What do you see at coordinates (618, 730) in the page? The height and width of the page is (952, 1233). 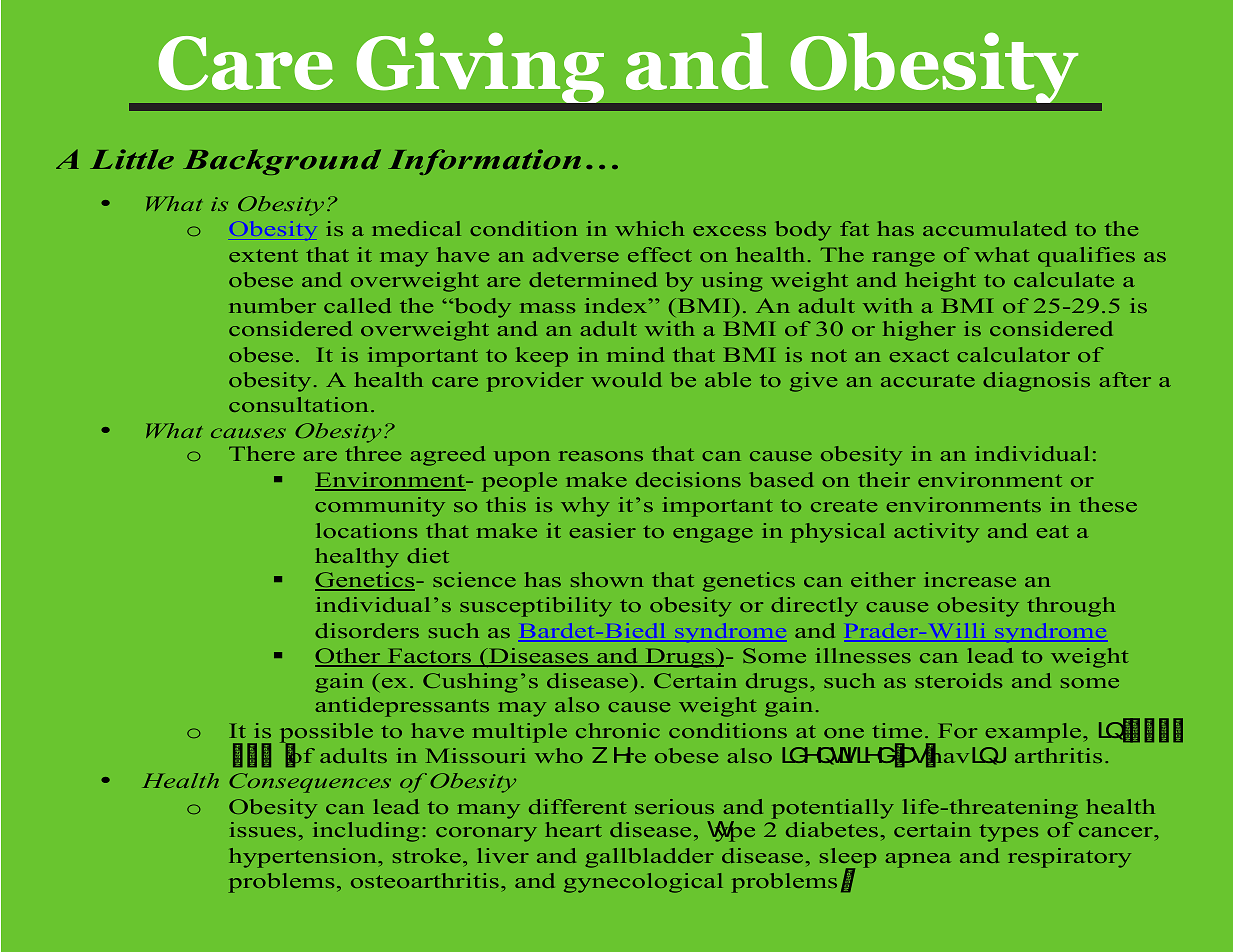 I see `chronic` at bounding box center [618, 730].
